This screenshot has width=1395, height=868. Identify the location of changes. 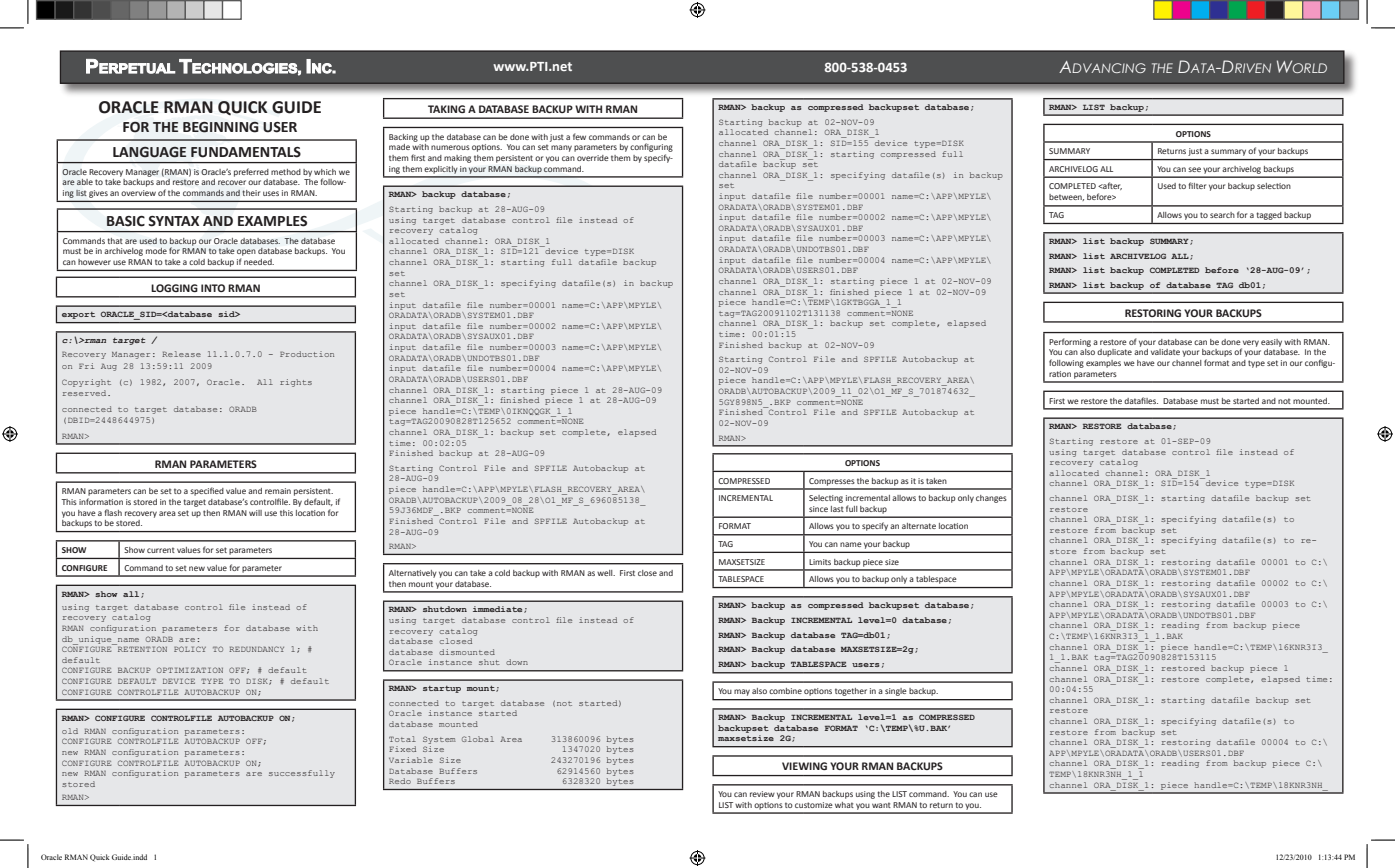
(991, 499).
